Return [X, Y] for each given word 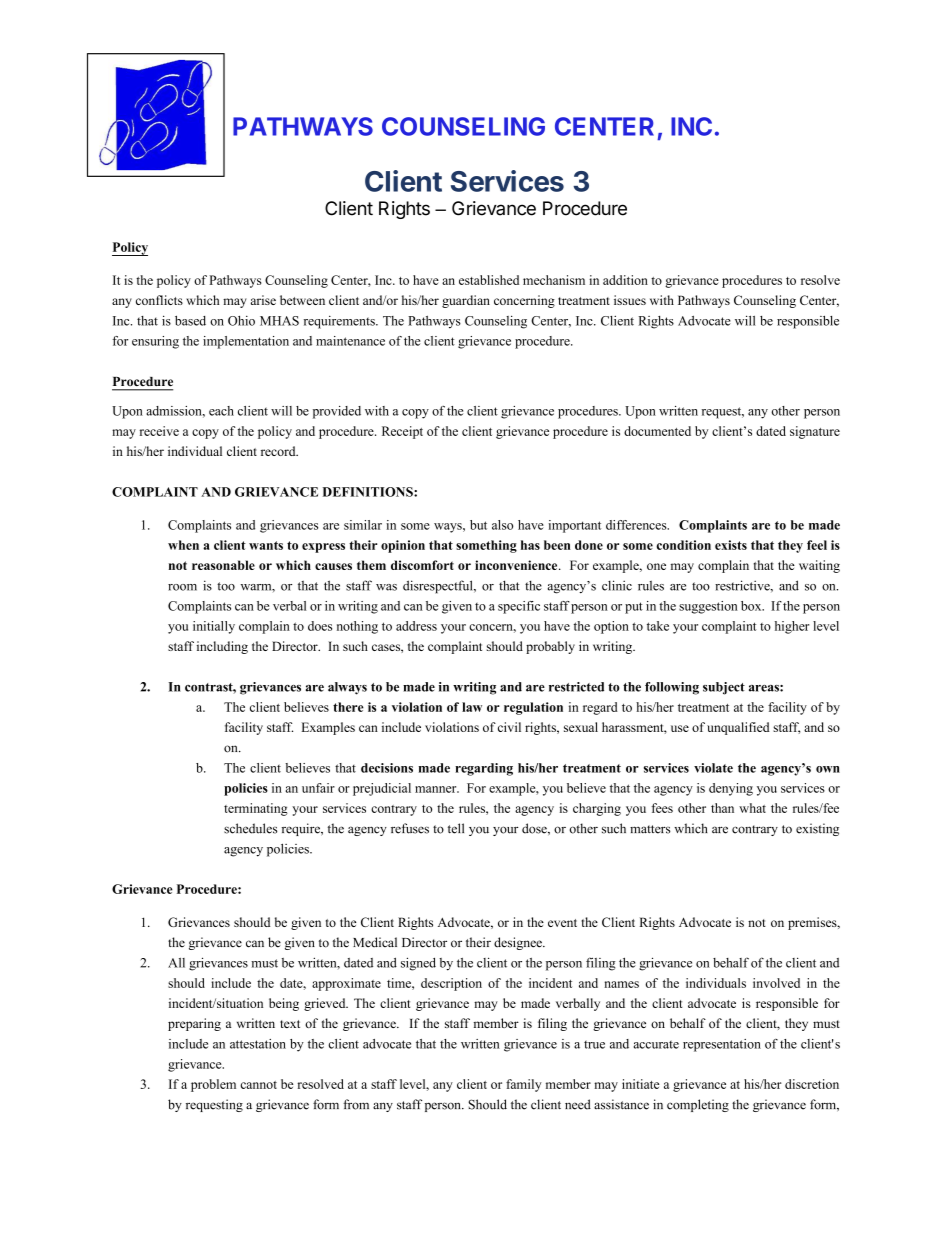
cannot [258, 1085]
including [222, 647]
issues [630, 300]
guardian [466, 301]
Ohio [241, 321]
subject [724, 688]
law [472, 707]
